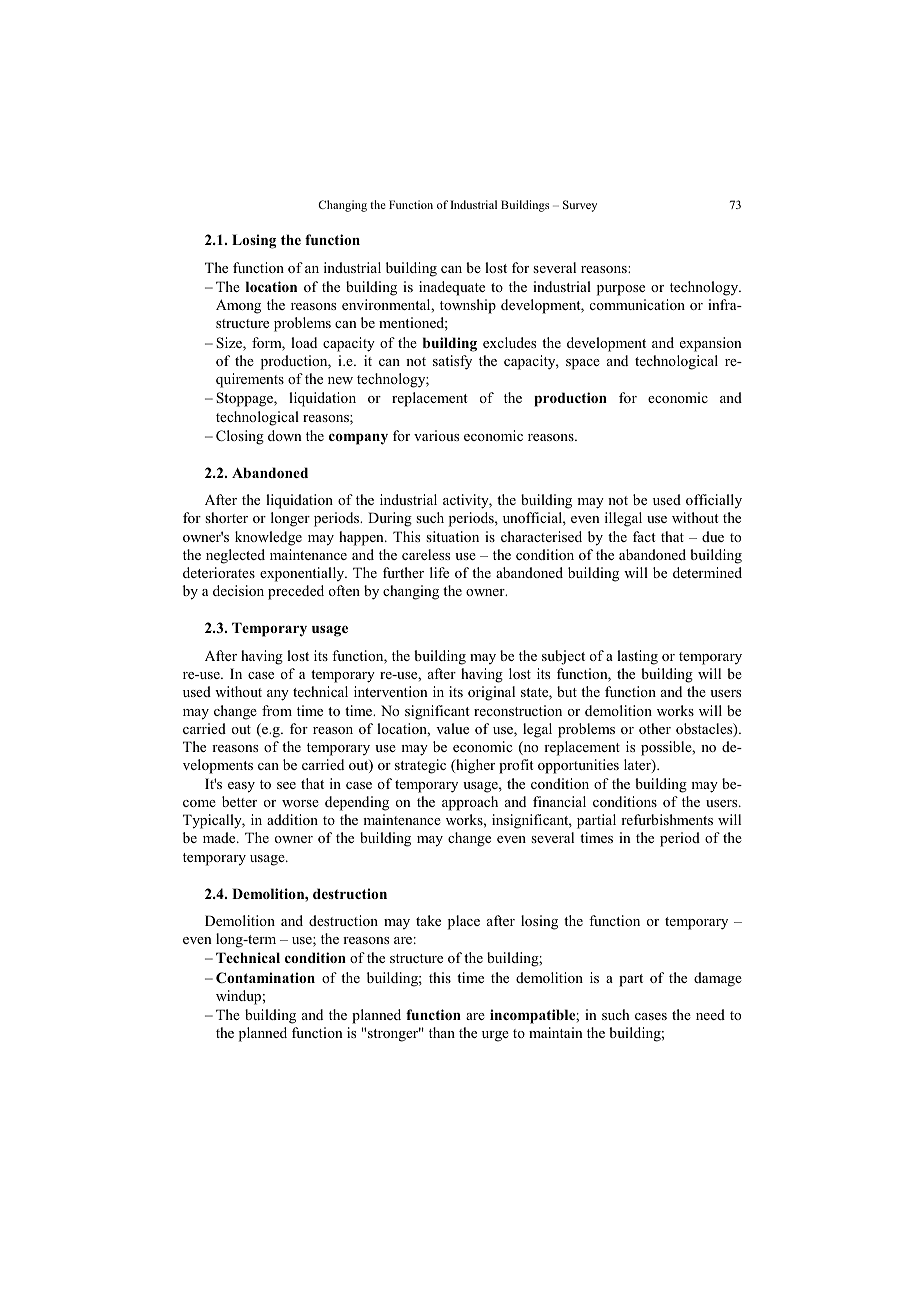 Image resolution: width=924 pixels, height=1308 pixels. What do you see at coordinates (292, 819) in the screenshot?
I see `addition` at bounding box center [292, 819].
